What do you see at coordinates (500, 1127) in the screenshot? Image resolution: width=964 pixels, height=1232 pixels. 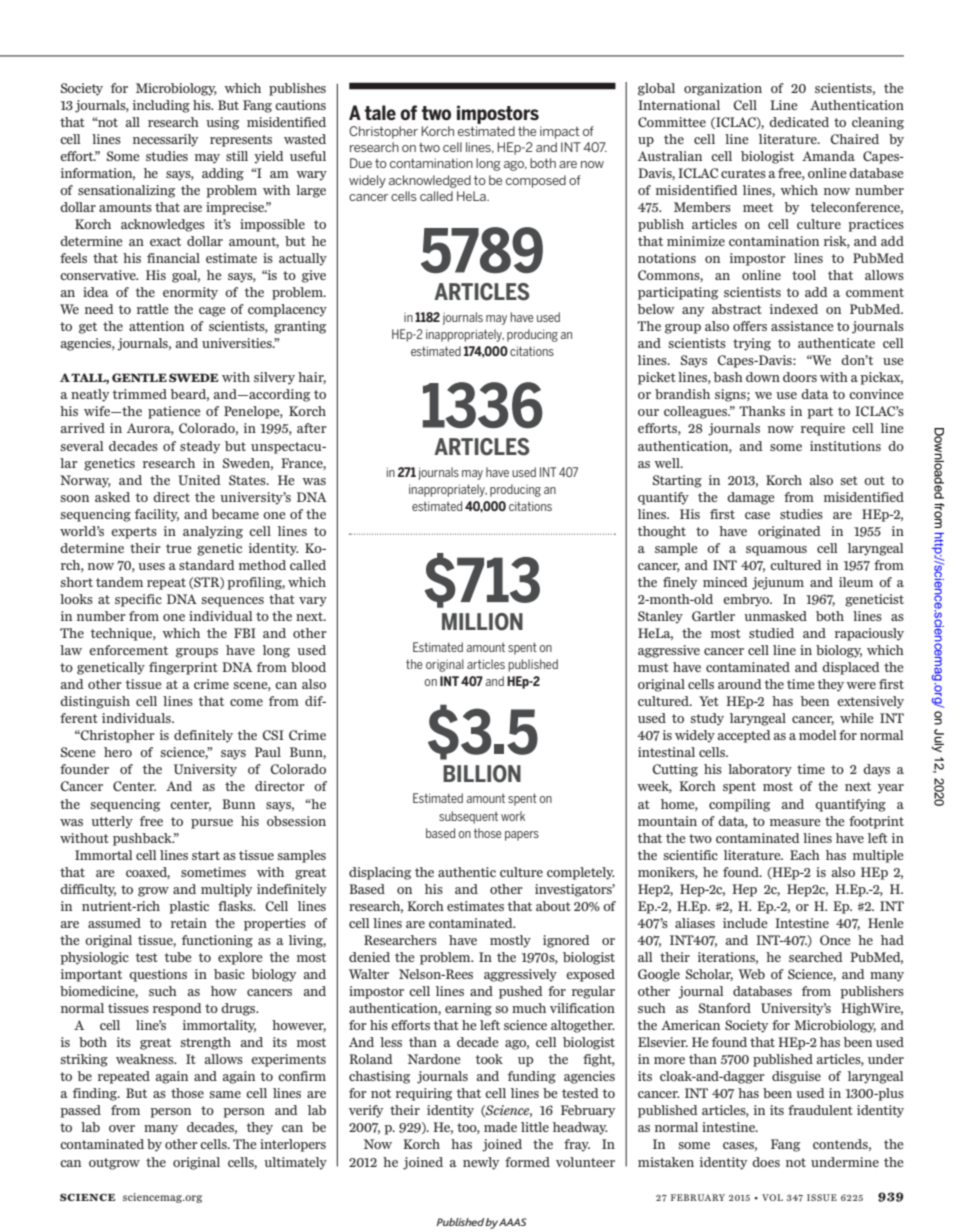 I see `made` at bounding box center [500, 1127].
